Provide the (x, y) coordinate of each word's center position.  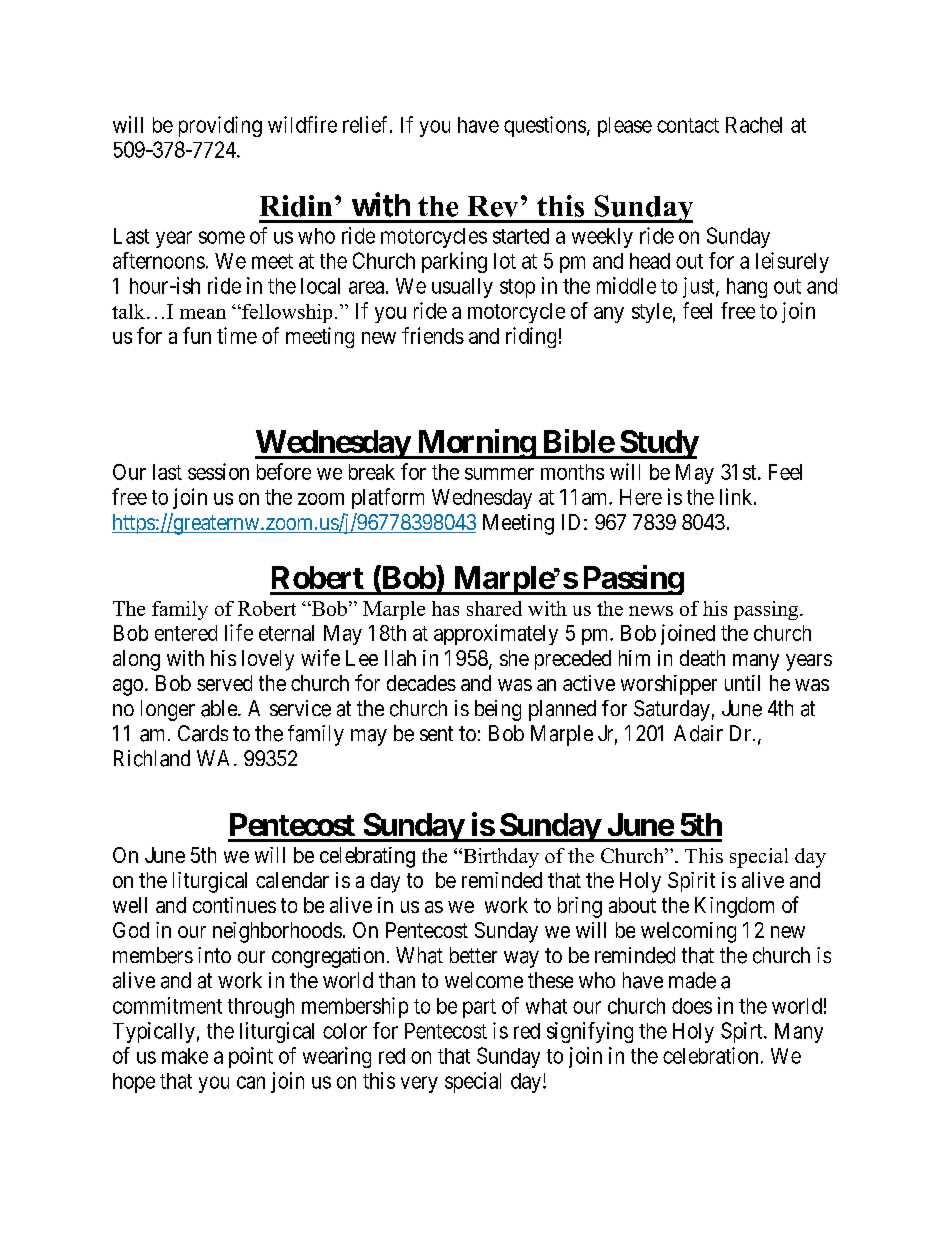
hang (747, 288)
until (742, 683)
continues (234, 905)
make (185, 1056)
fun (197, 335)
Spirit (691, 882)
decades (421, 683)
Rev (493, 206)
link (737, 496)
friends (433, 335)
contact (688, 125)
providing (220, 126)
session (218, 471)
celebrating (367, 857)
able (220, 708)
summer (499, 474)
